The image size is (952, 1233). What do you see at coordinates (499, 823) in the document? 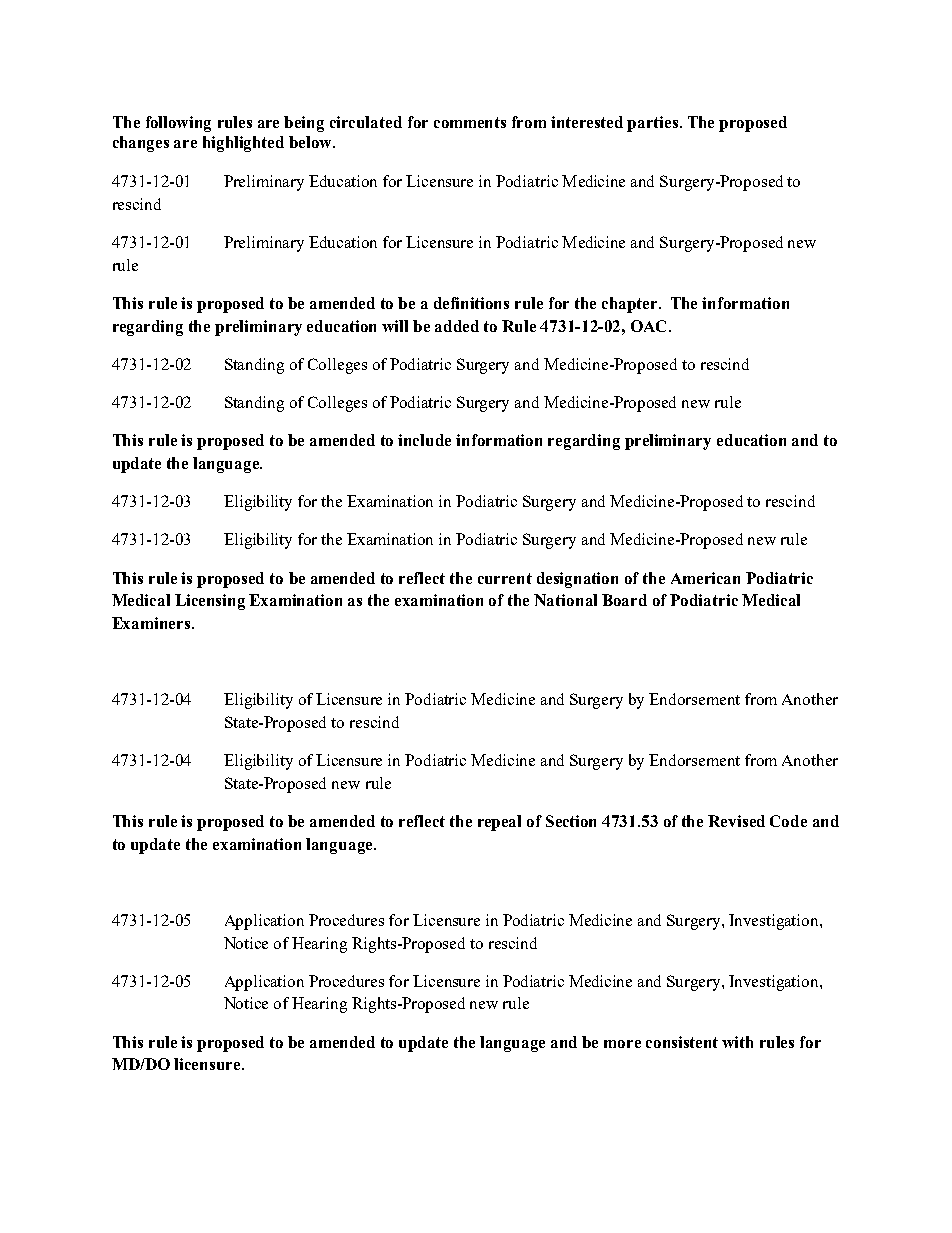
I see `repeal` at bounding box center [499, 823].
